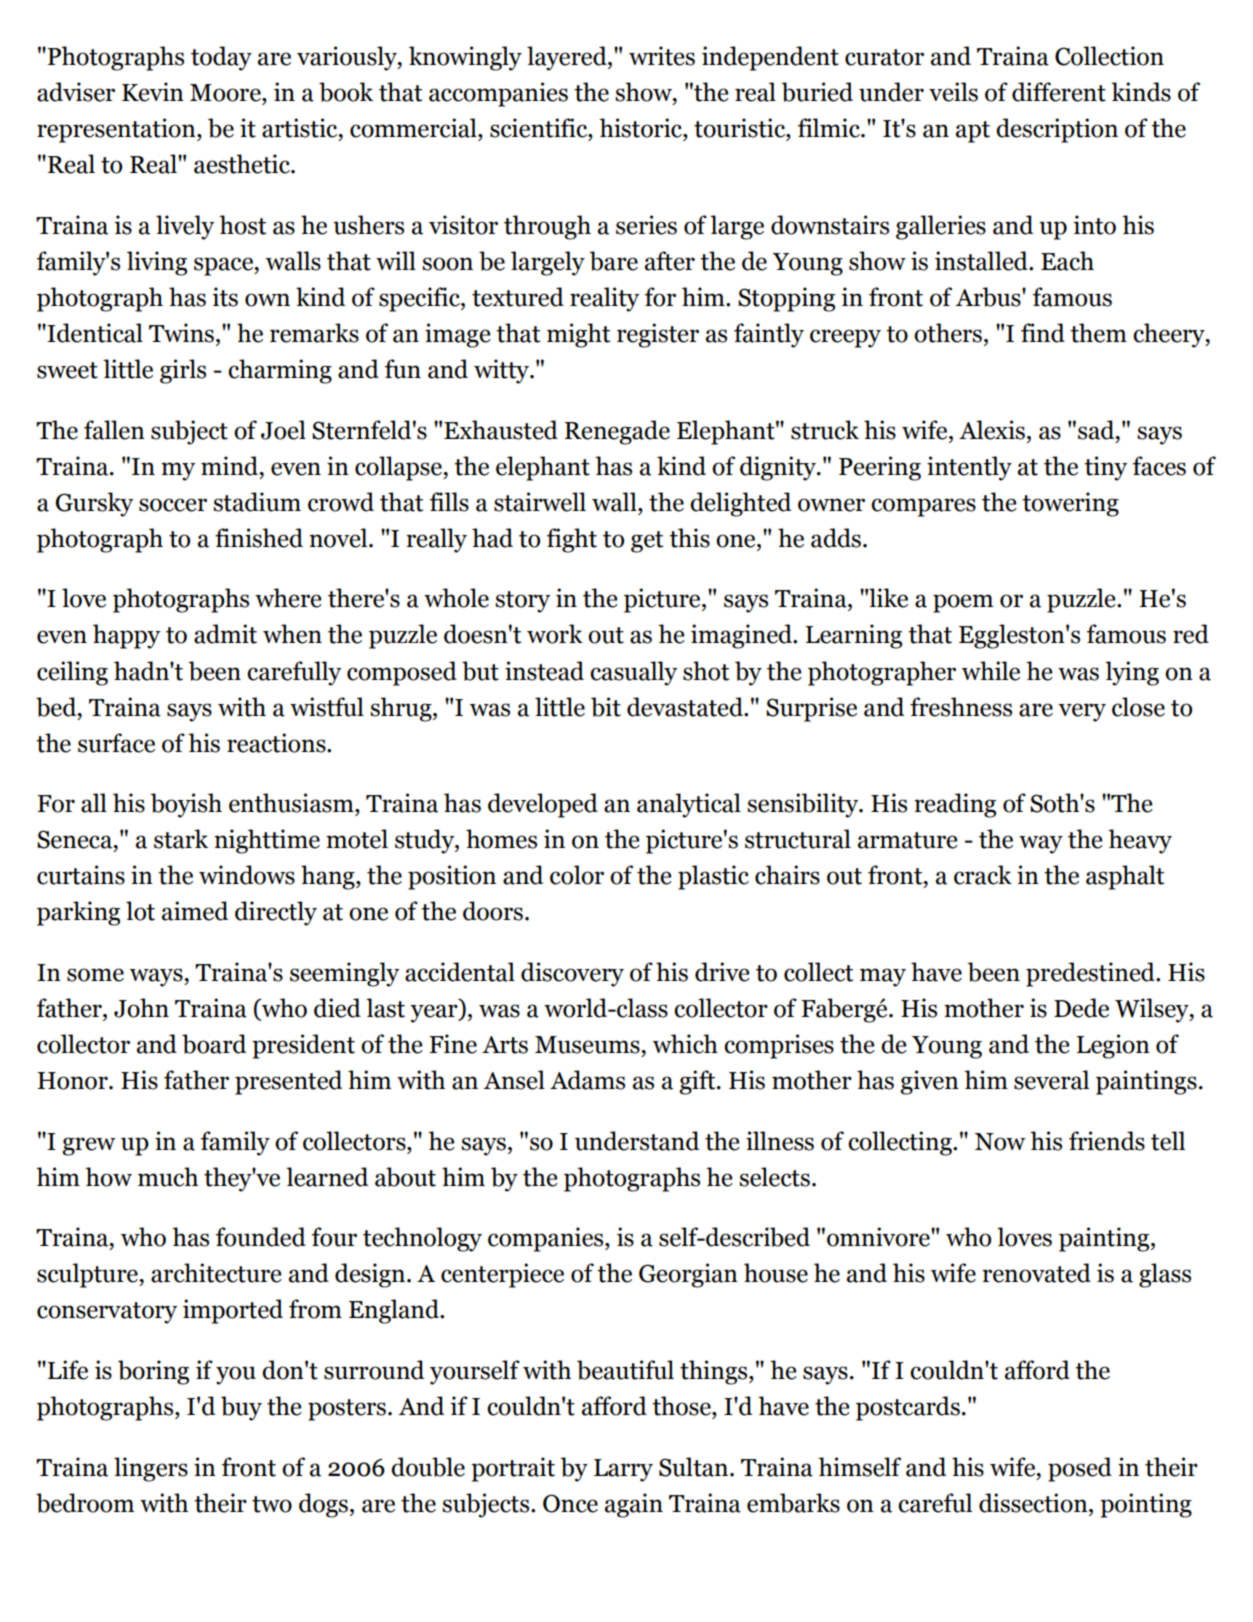  Describe the element at coordinates (641, 128) in the screenshot. I see `historic` at that location.
